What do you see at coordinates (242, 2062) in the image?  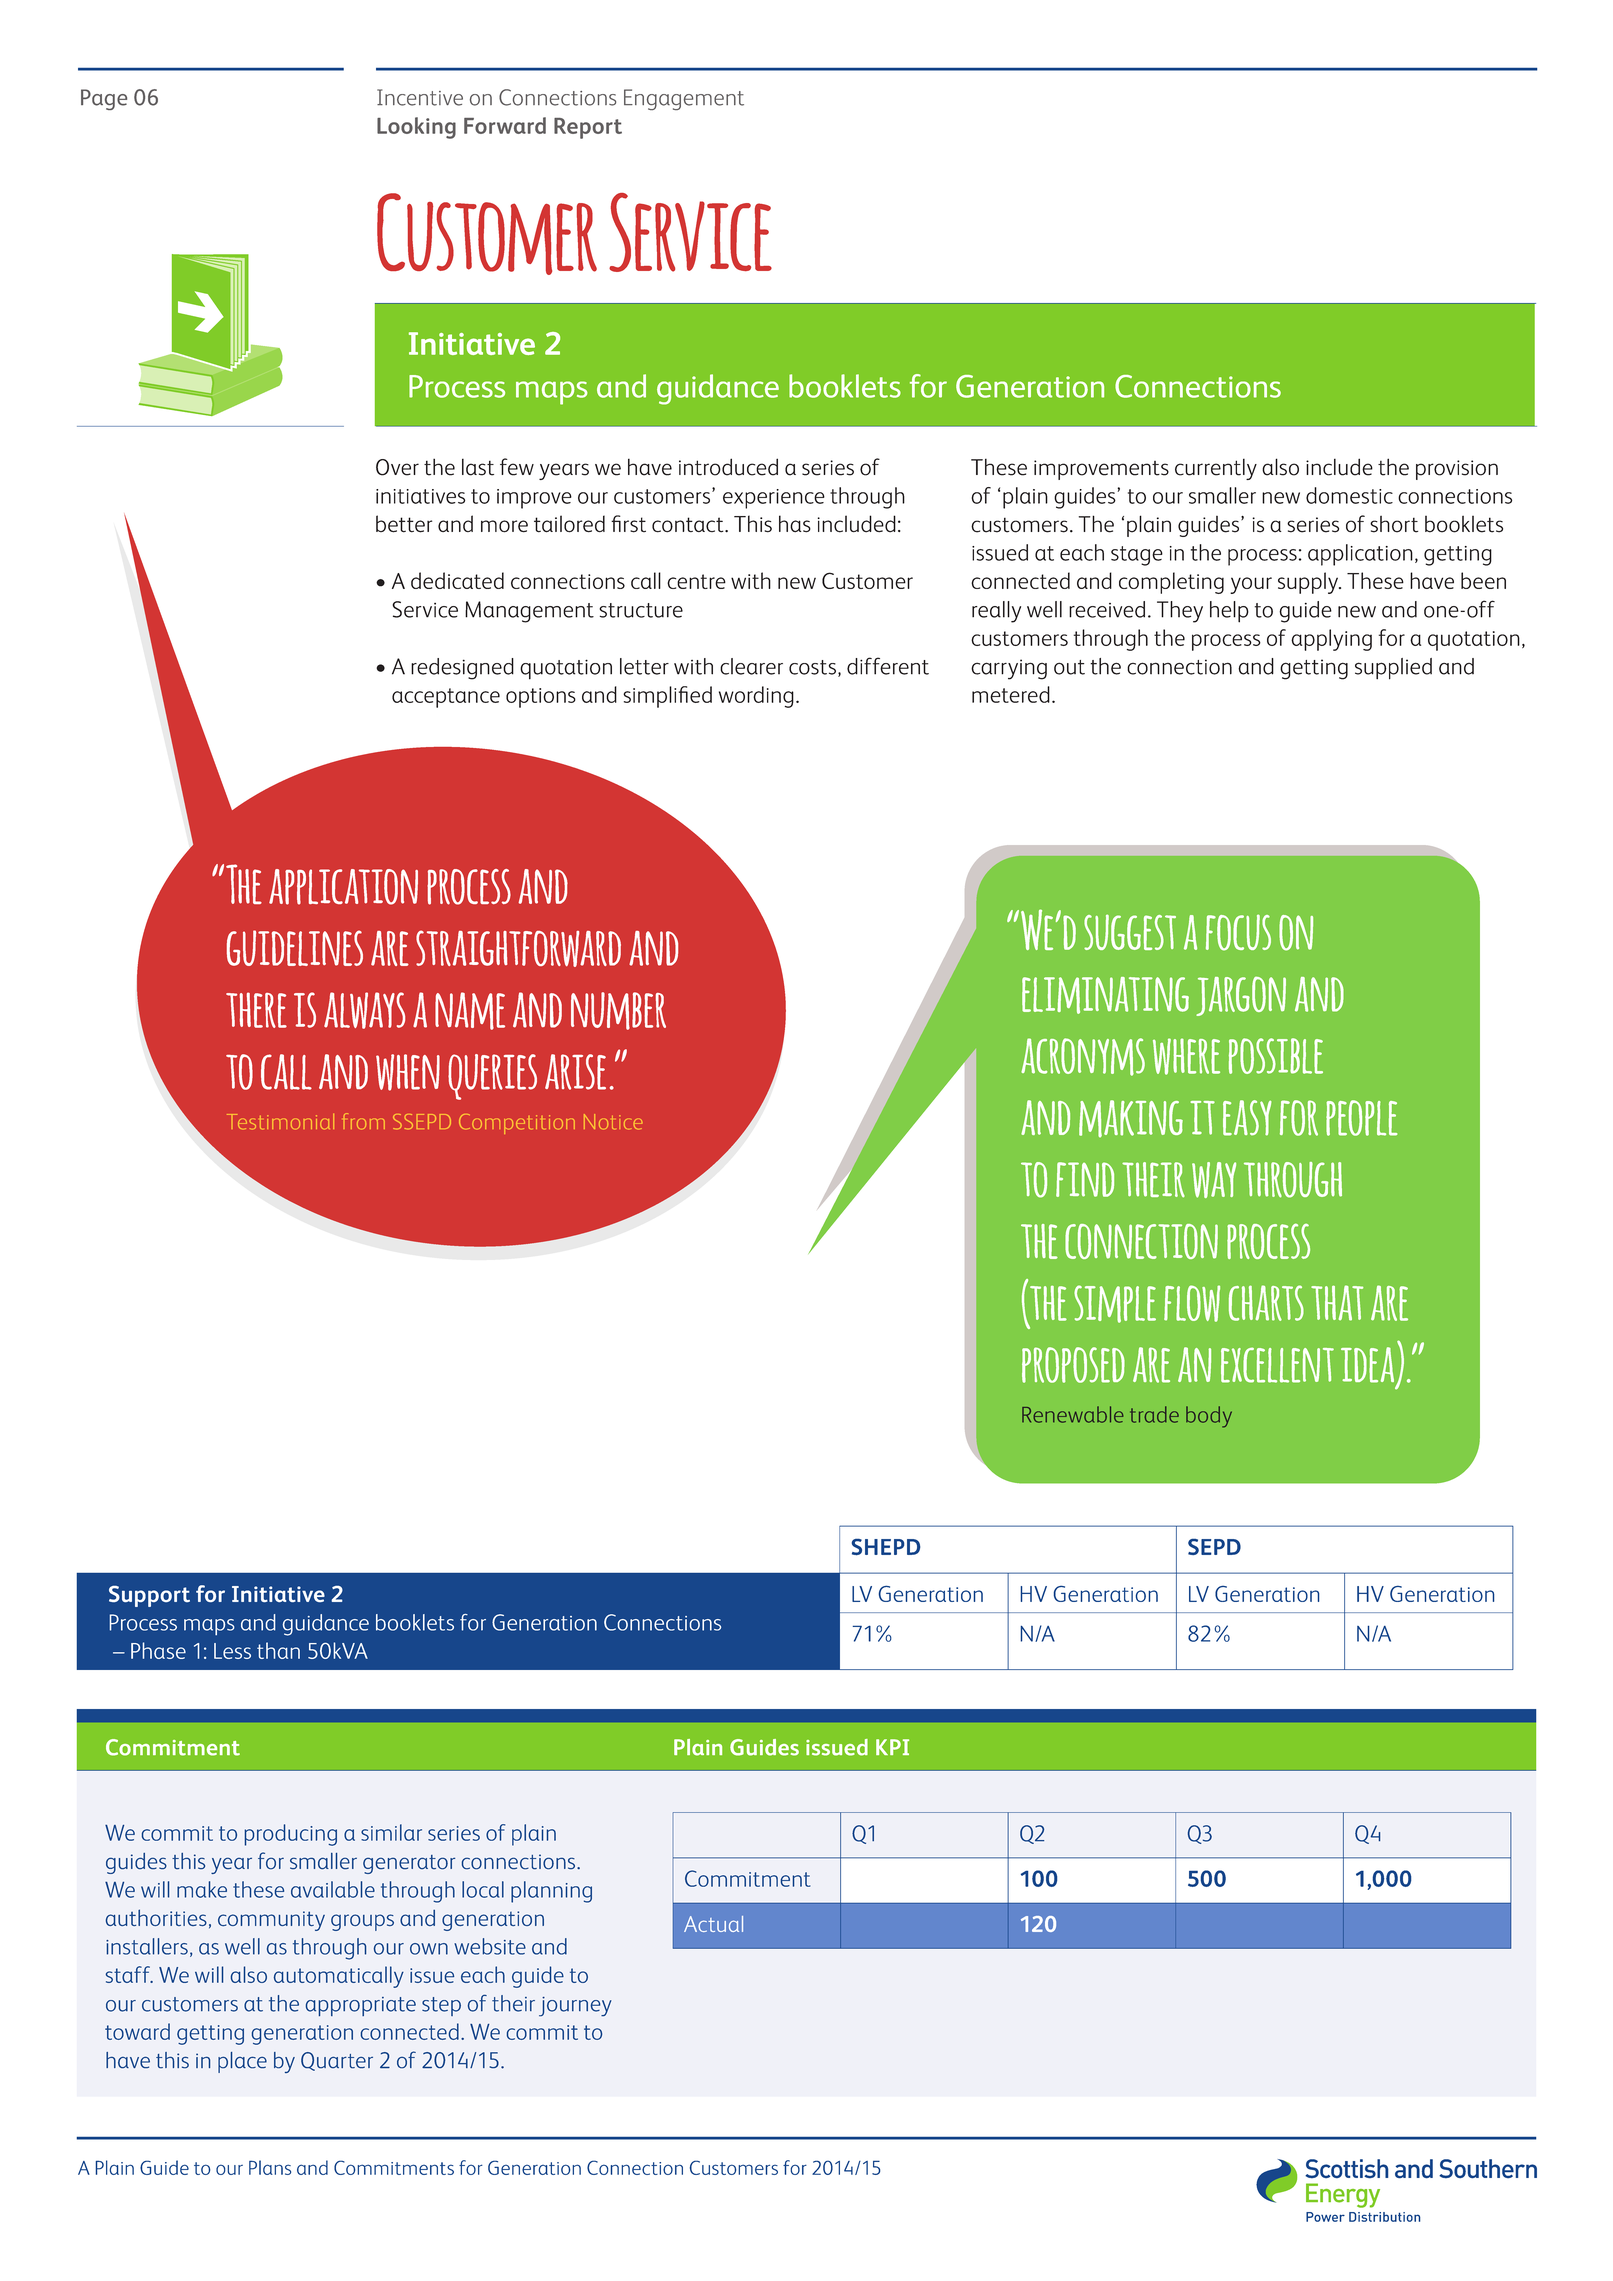 I see `place` at bounding box center [242, 2062].
